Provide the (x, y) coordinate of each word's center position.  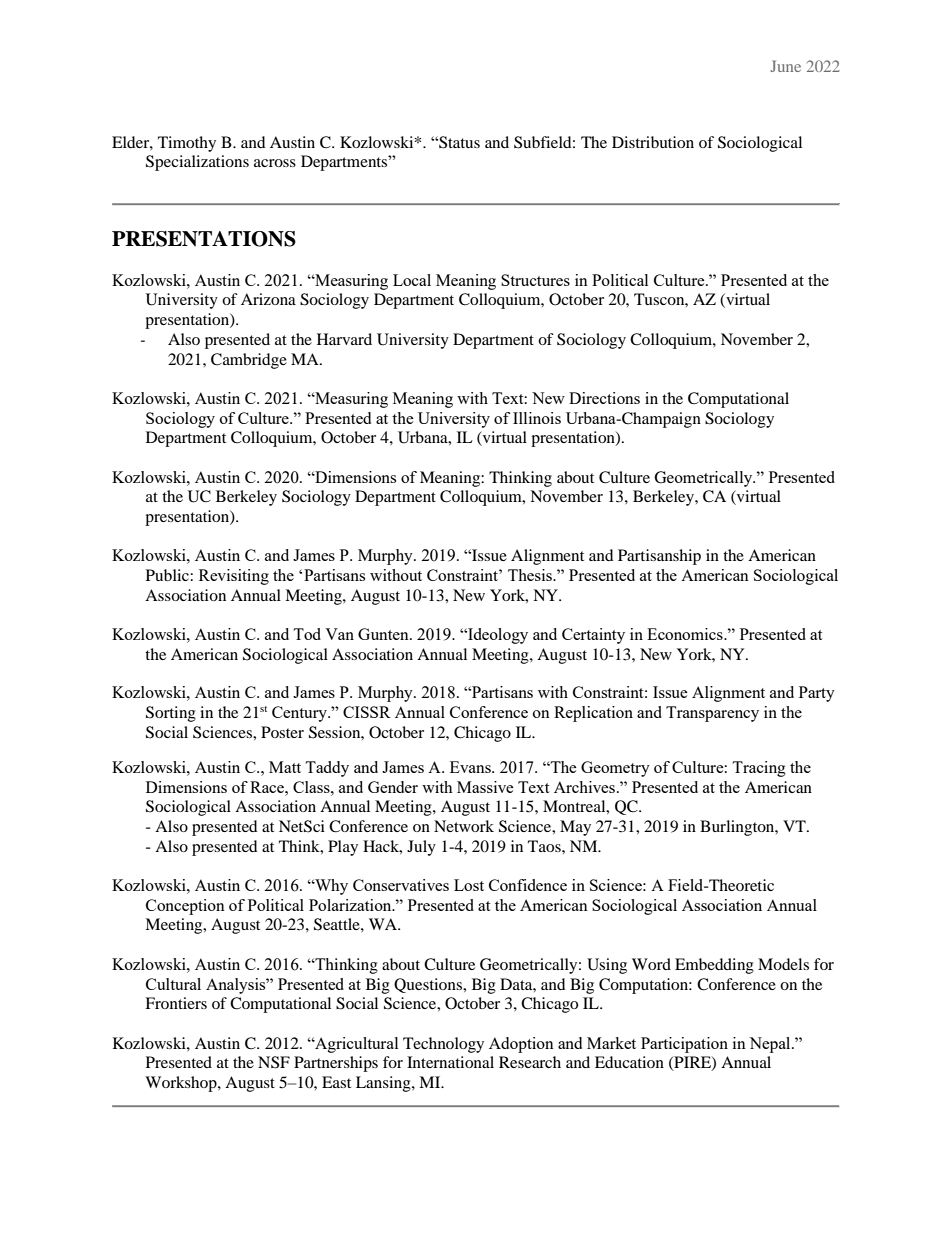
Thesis (531, 575)
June (785, 66)
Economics (686, 634)
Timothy (187, 144)
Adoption (521, 1045)
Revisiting (234, 577)
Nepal (771, 1045)
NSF (274, 1062)
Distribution (653, 142)
